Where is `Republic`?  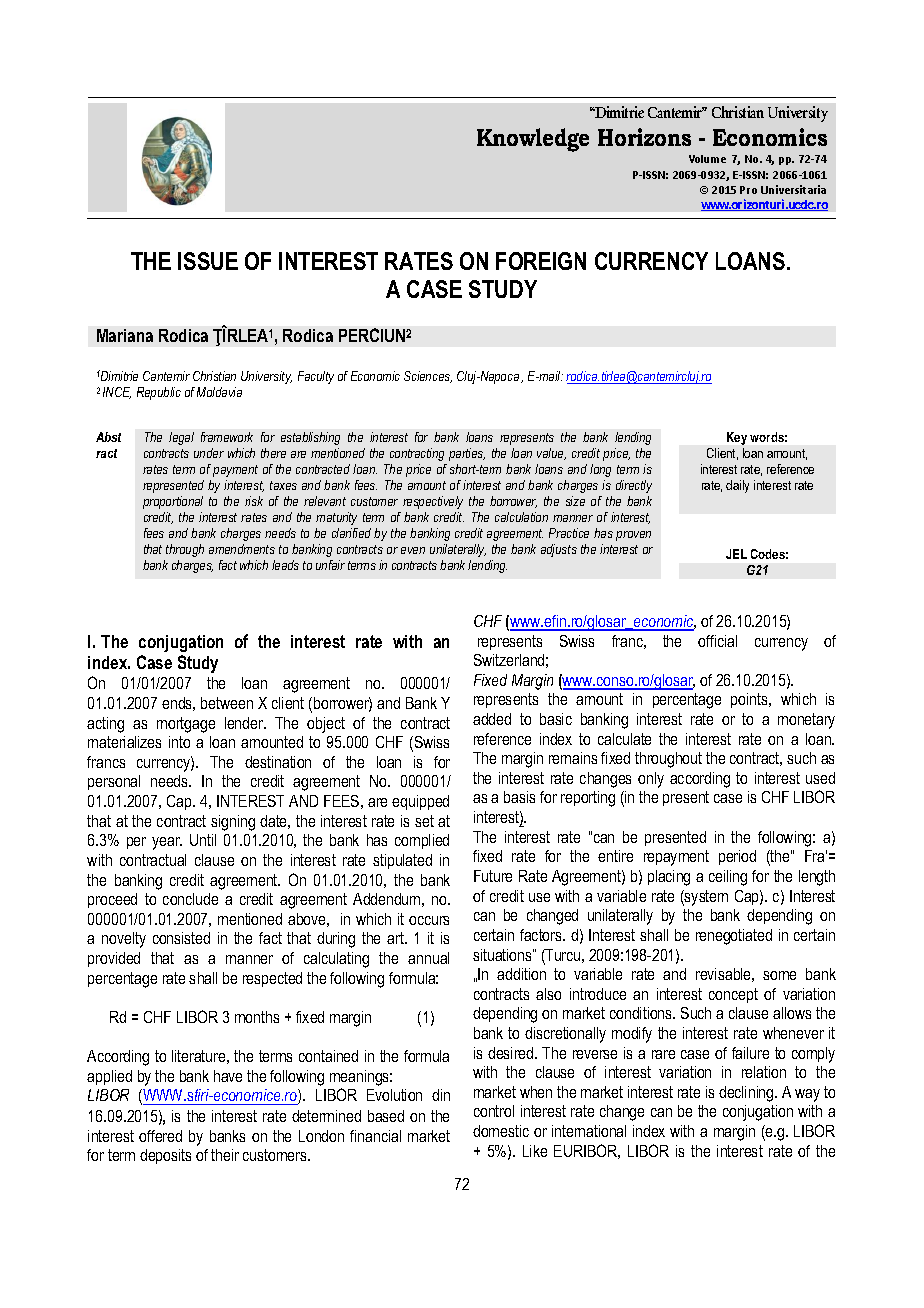
Republic is located at coordinates (159, 393).
